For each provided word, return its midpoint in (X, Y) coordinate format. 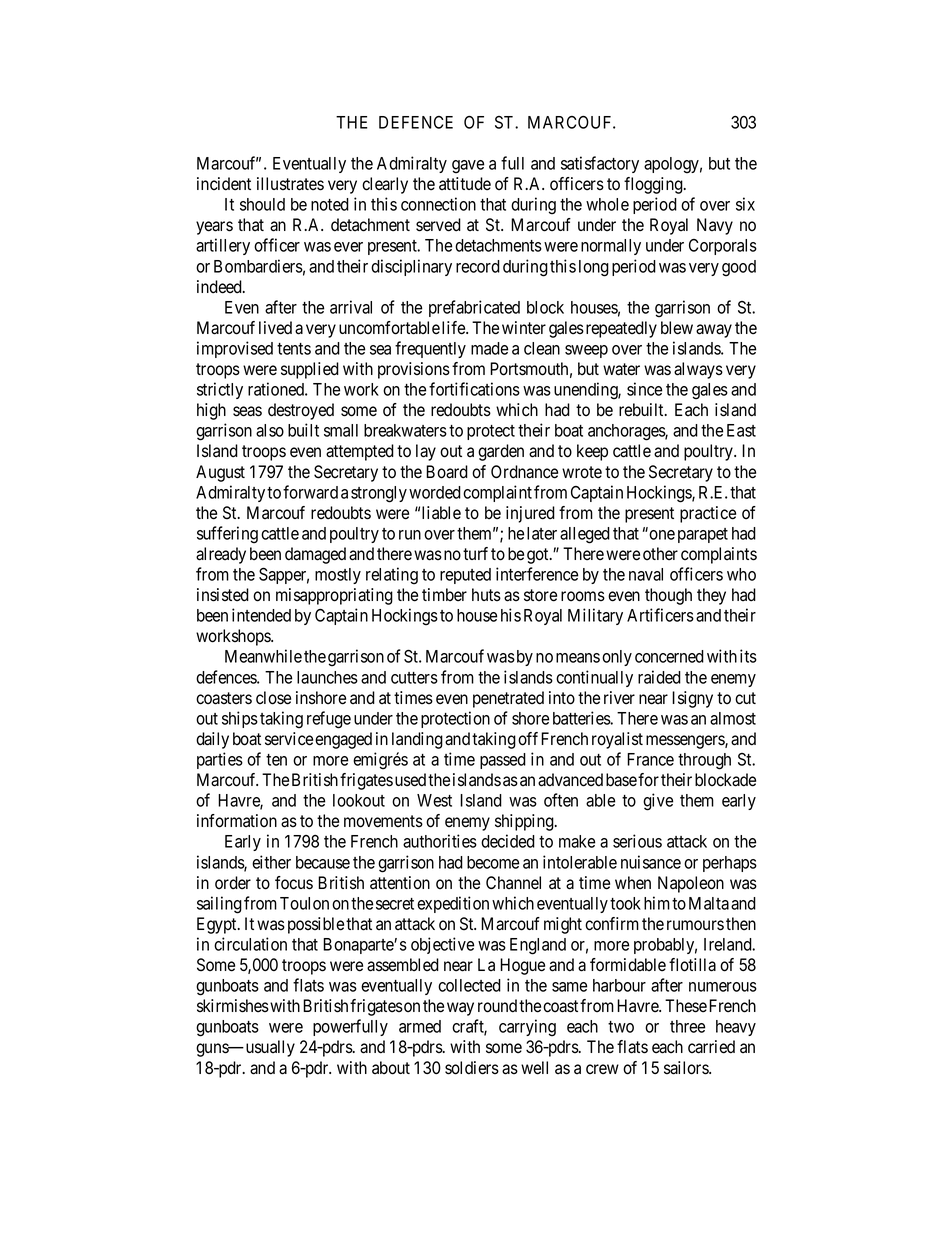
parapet (703, 535)
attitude (465, 184)
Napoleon (691, 884)
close (273, 698)
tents (294, 349)
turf (475, 553)
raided (659, 677)
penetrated (508, 699)
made (489, 348)
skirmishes (233, 1006)
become (493, 862)
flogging (654, 185)
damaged (315, 555)
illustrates (290, 184)
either (271, 862)
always (698, 370)
